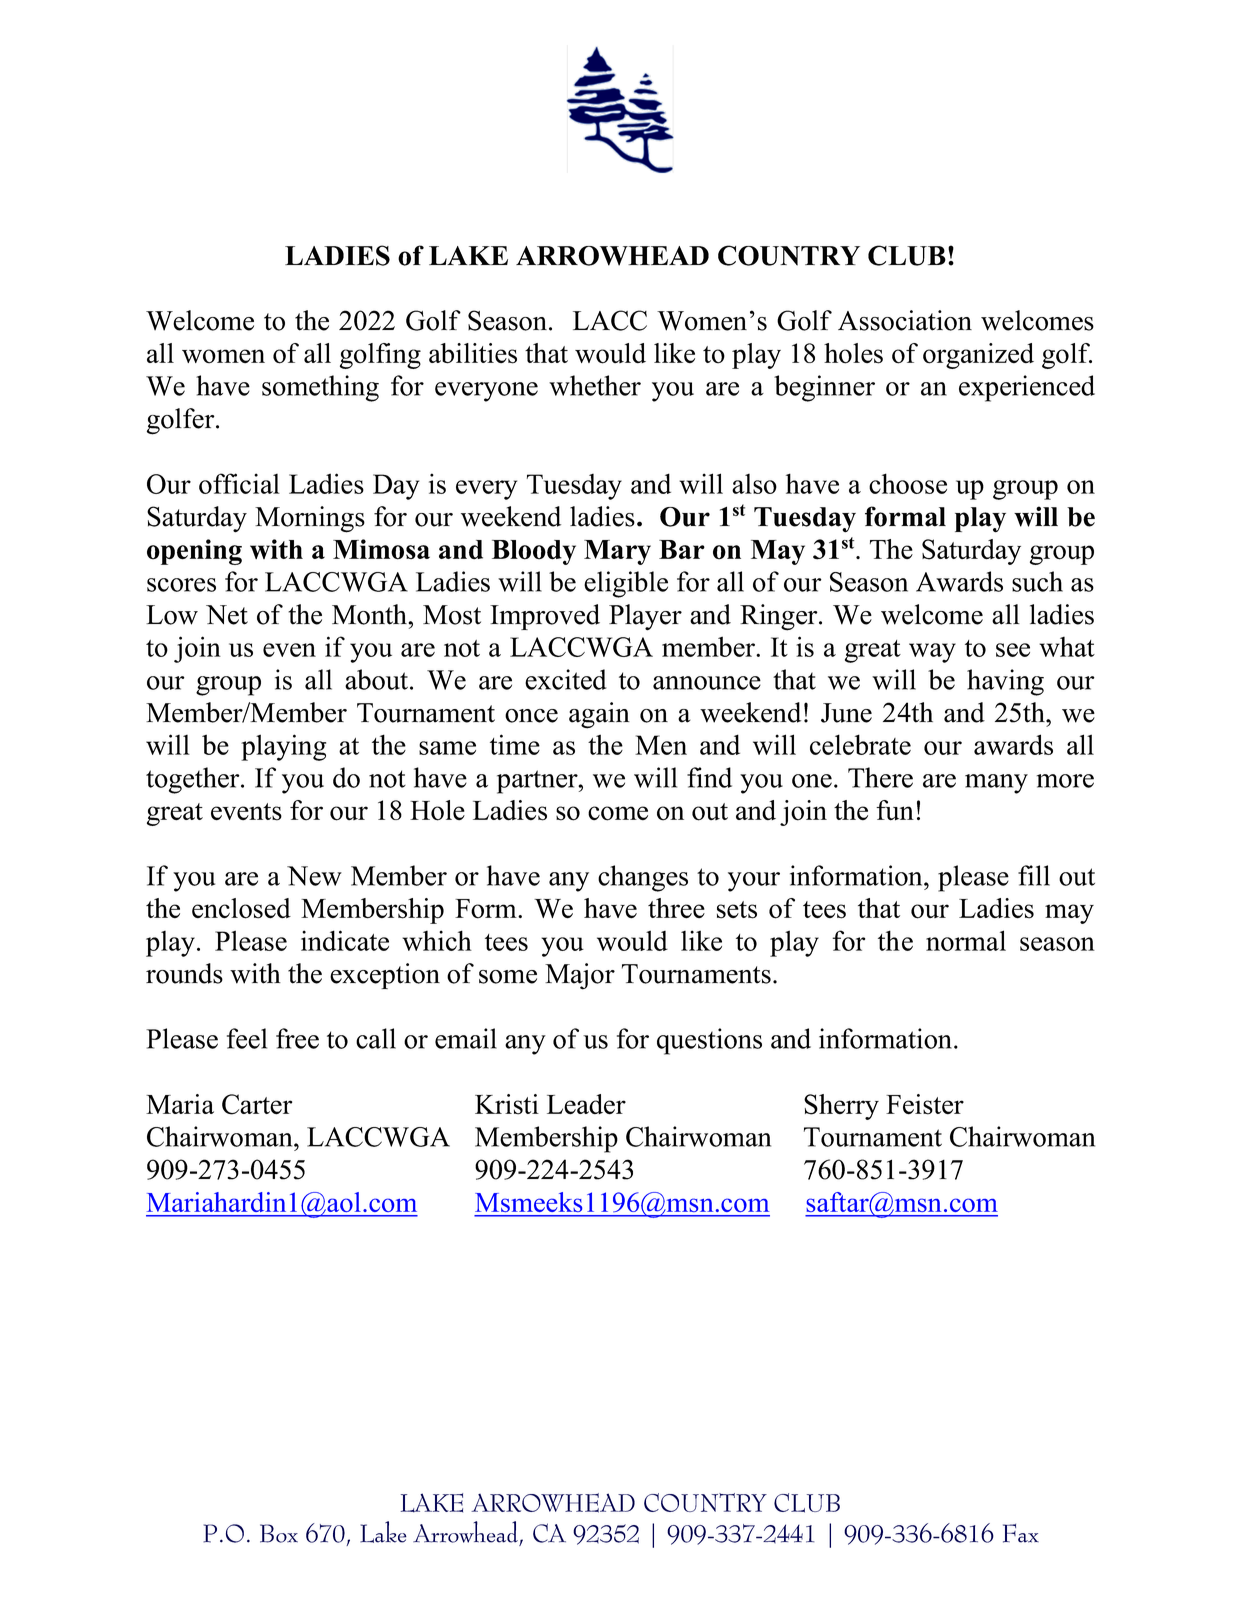 This page has width=1241, height=1606. What do you see at coordinates (978, 356) in the page?
I see `organized` at bounding box center [978, 356].
